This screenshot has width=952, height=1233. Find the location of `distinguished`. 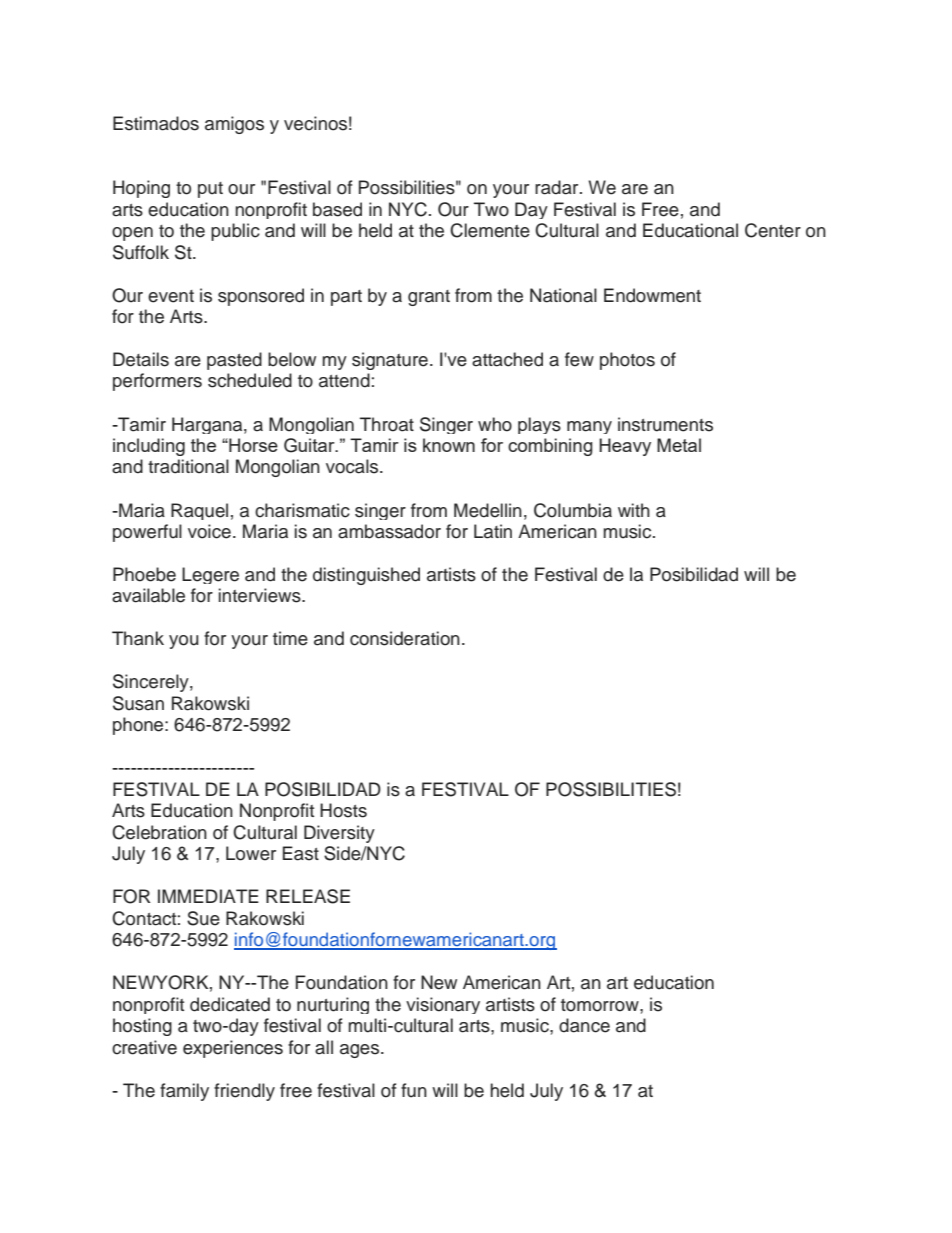

distinguished is located at coordinates (366, 576).
